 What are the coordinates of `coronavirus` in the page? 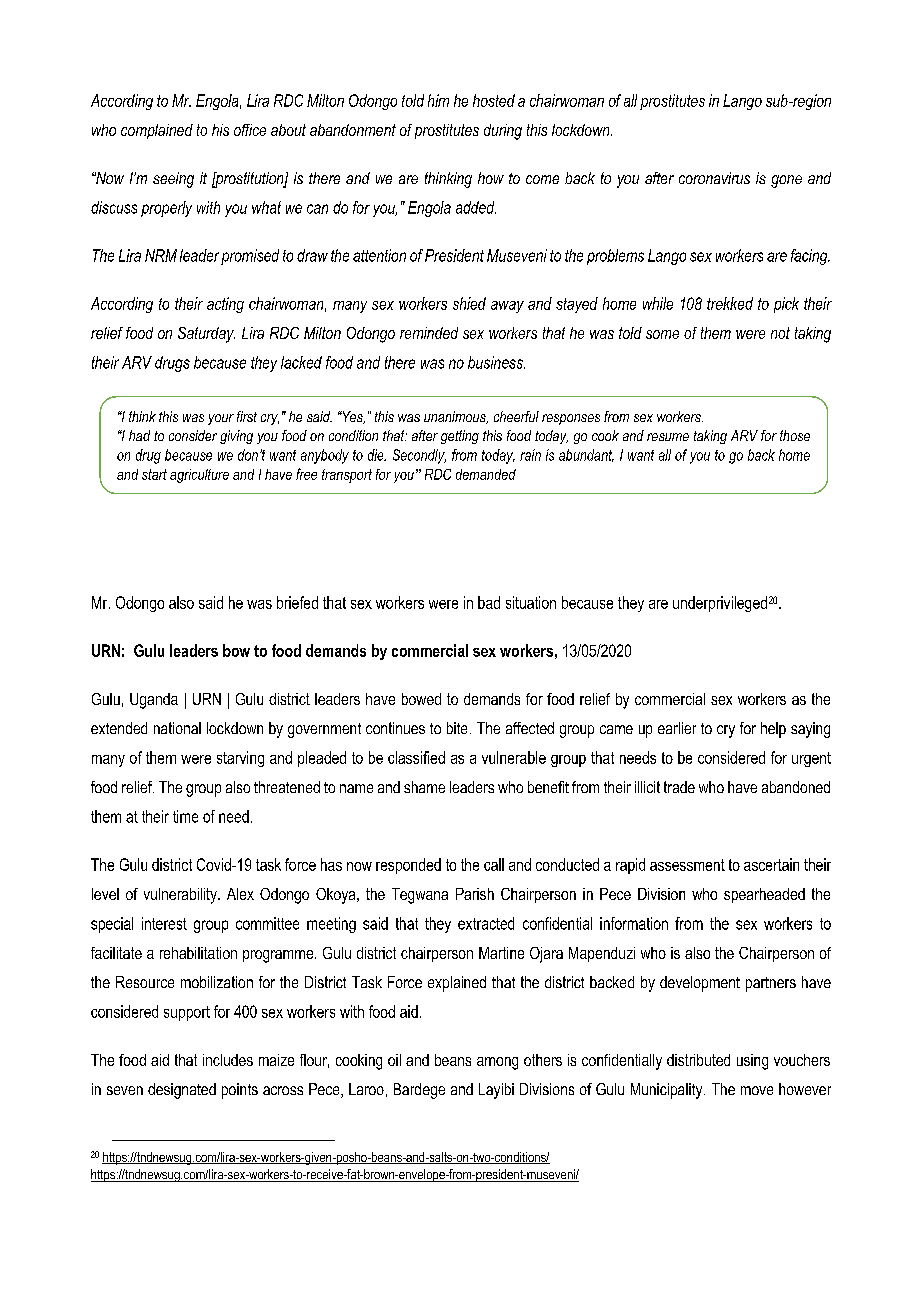 It's located at (714, 178).
